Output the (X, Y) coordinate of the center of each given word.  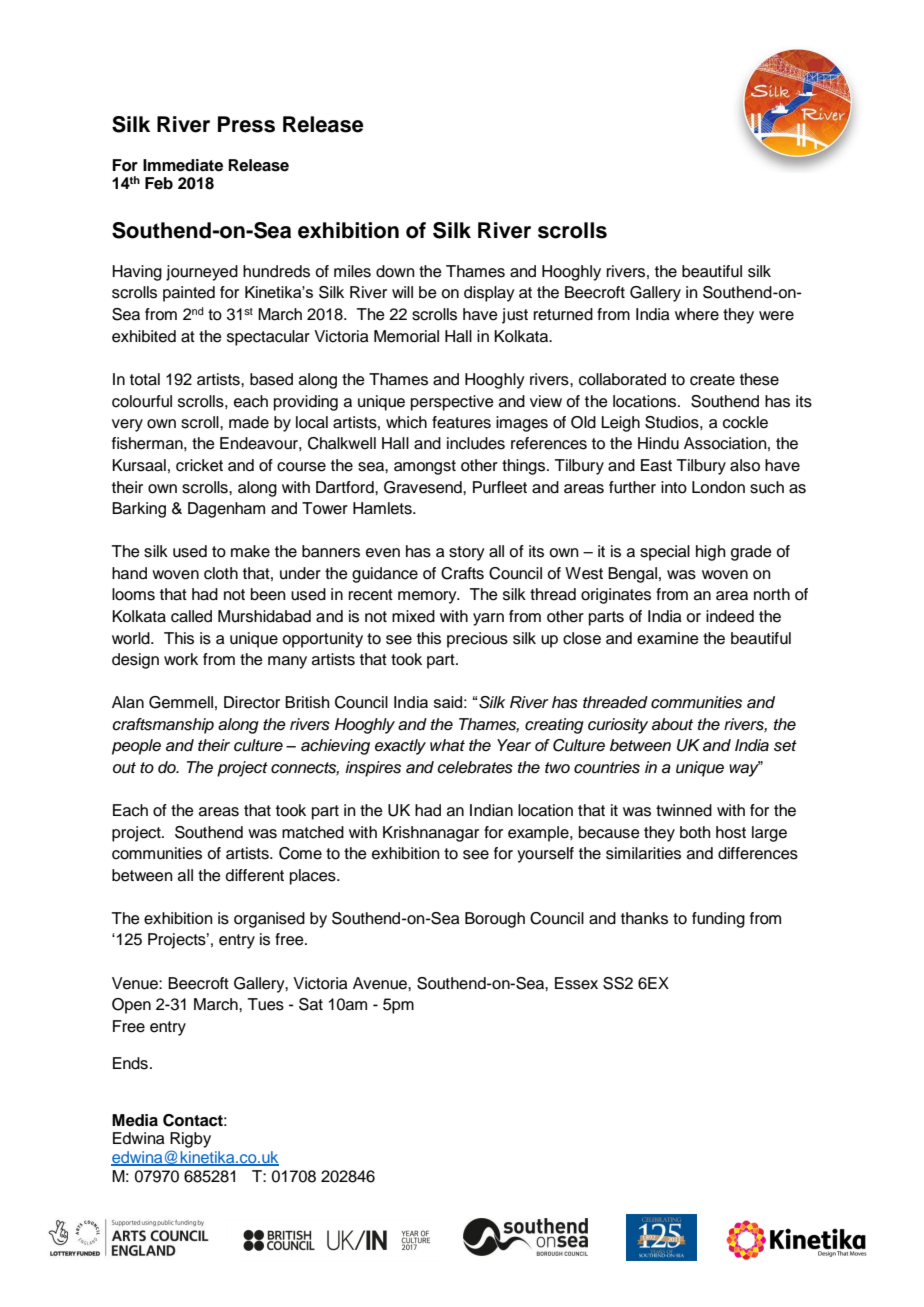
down (395, 271)
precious (477, 640)
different (255, 875)
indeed (730, 616)
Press (246, 124)
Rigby (190, 1140)
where (697, 314)
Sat (311, 1004)
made (249, 422)
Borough (495, 920)
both (695, 832)
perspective (452, 403)
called (191, 616)
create (712, 380)
